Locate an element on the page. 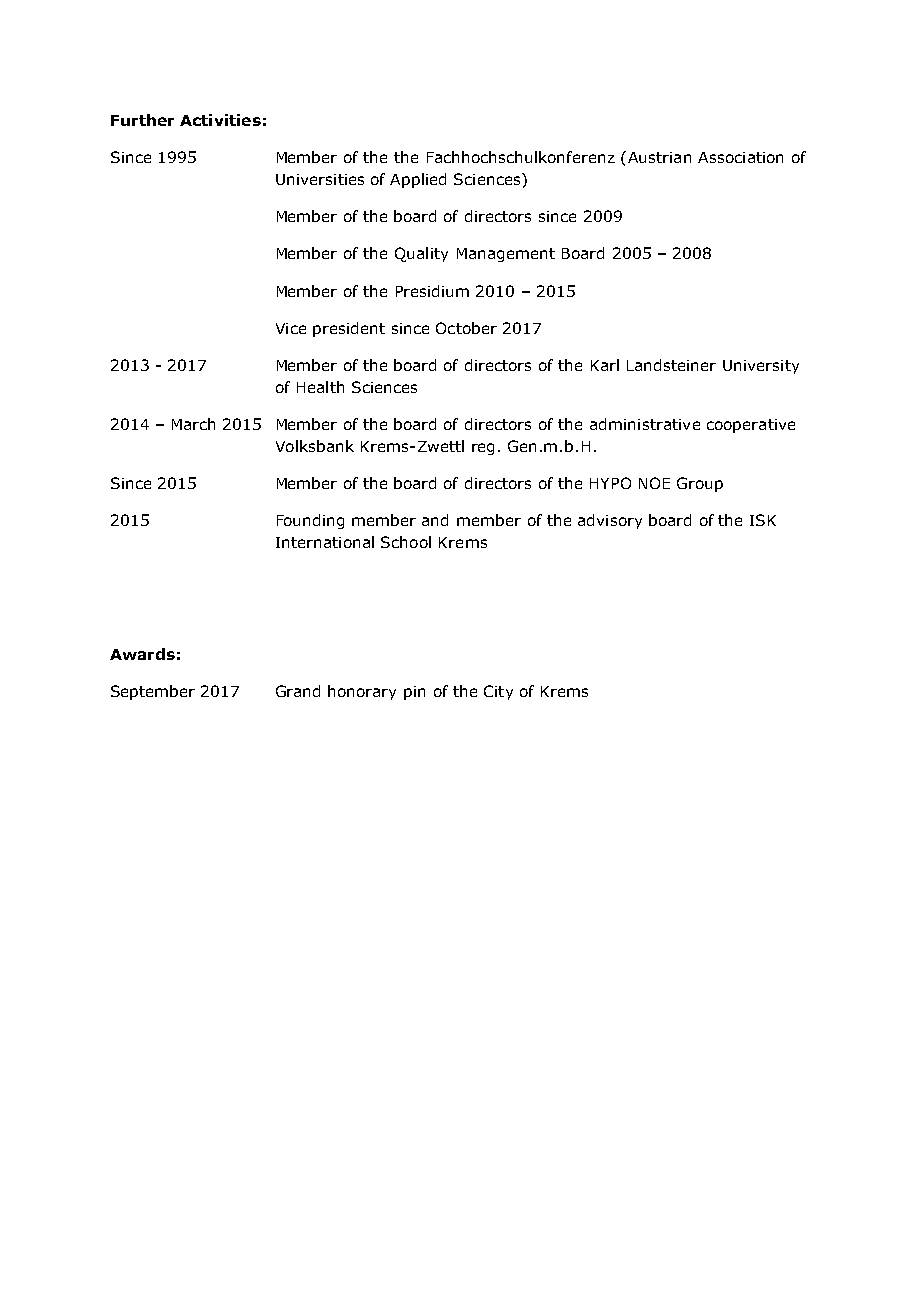 The height and width of the document is (1308, 924). City is located at coordinates (498, 692).
